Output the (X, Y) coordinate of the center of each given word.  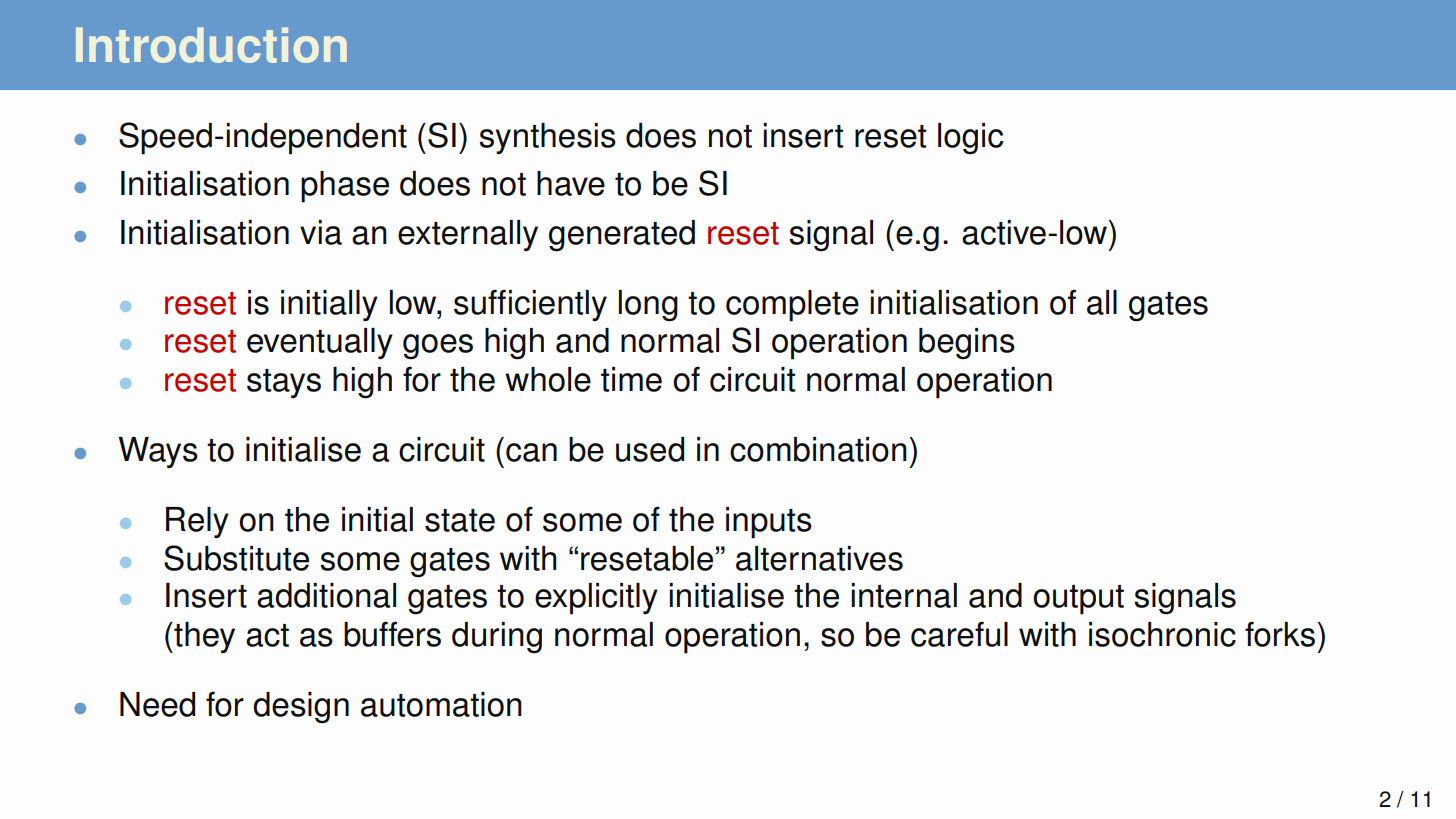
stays (284, 383)
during (497, 638)
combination (818, 449)
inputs (769, 523)
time (631, 379)
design (301, 708)
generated (622, 236)
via (321, 232)
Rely (197, 522)
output (1078, 600)
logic (970, 139)
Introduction (211, 45)
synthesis (547, 139)
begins (967, 344)
